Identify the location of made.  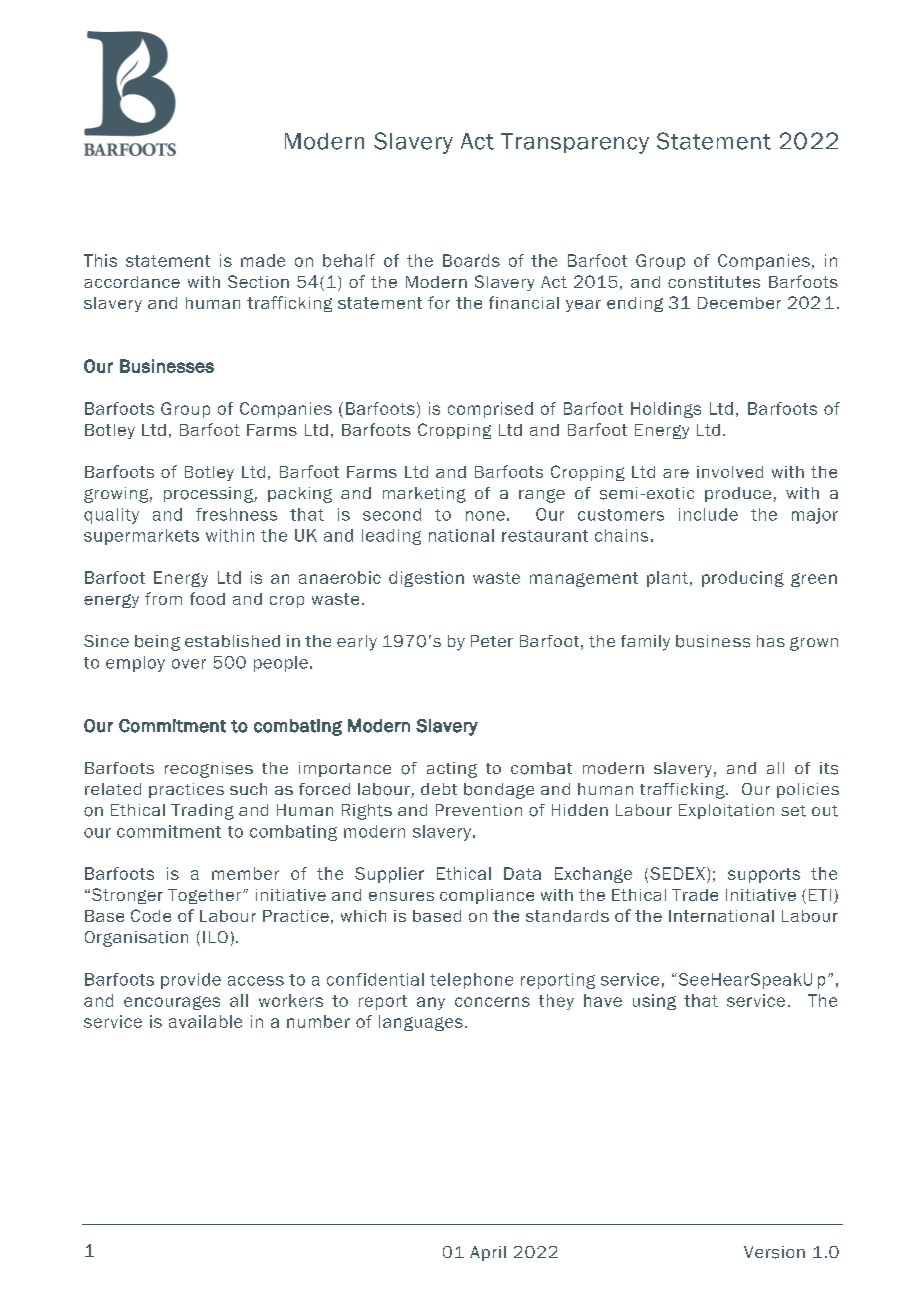
(263, 260).
